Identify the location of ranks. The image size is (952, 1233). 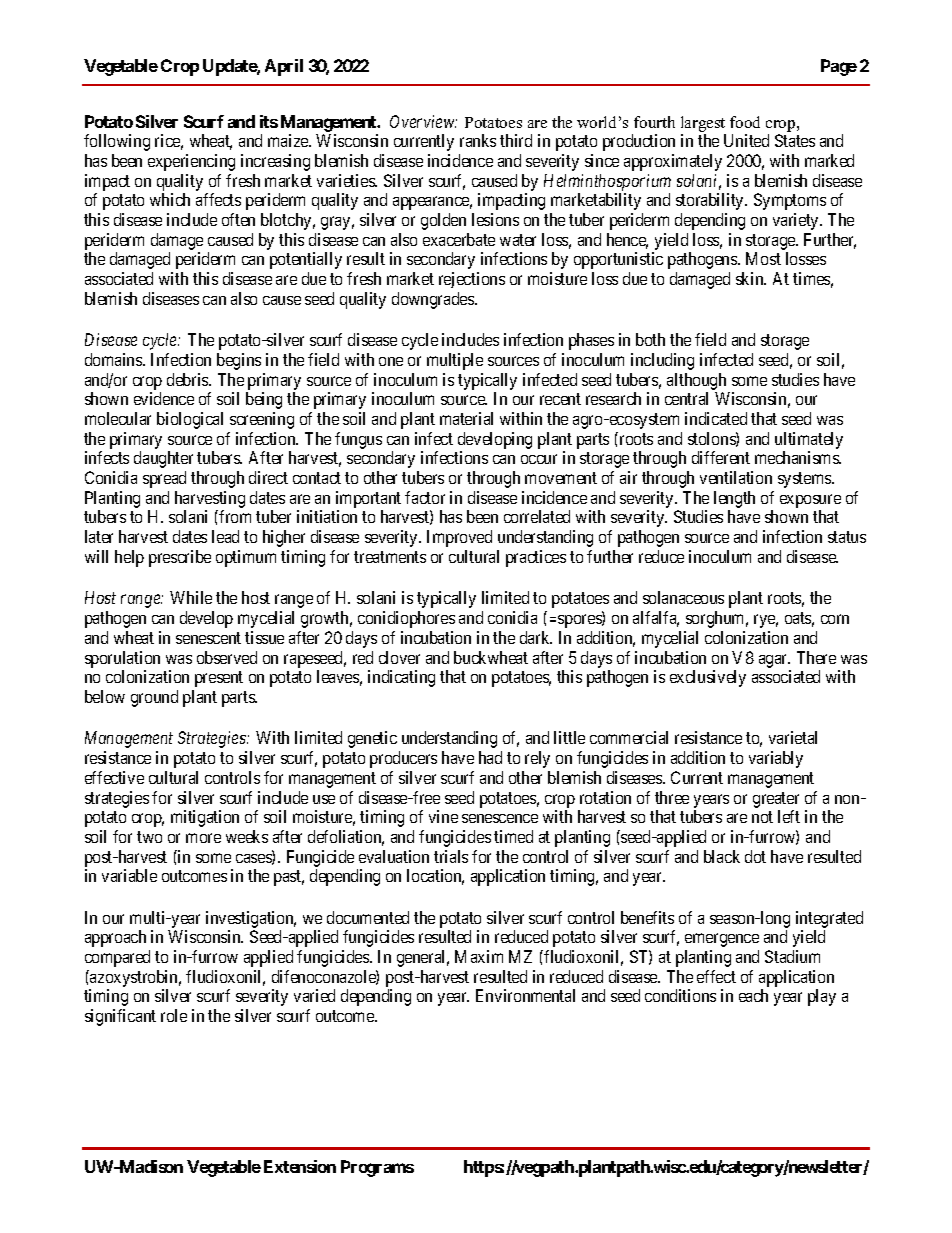
(478, 140).
